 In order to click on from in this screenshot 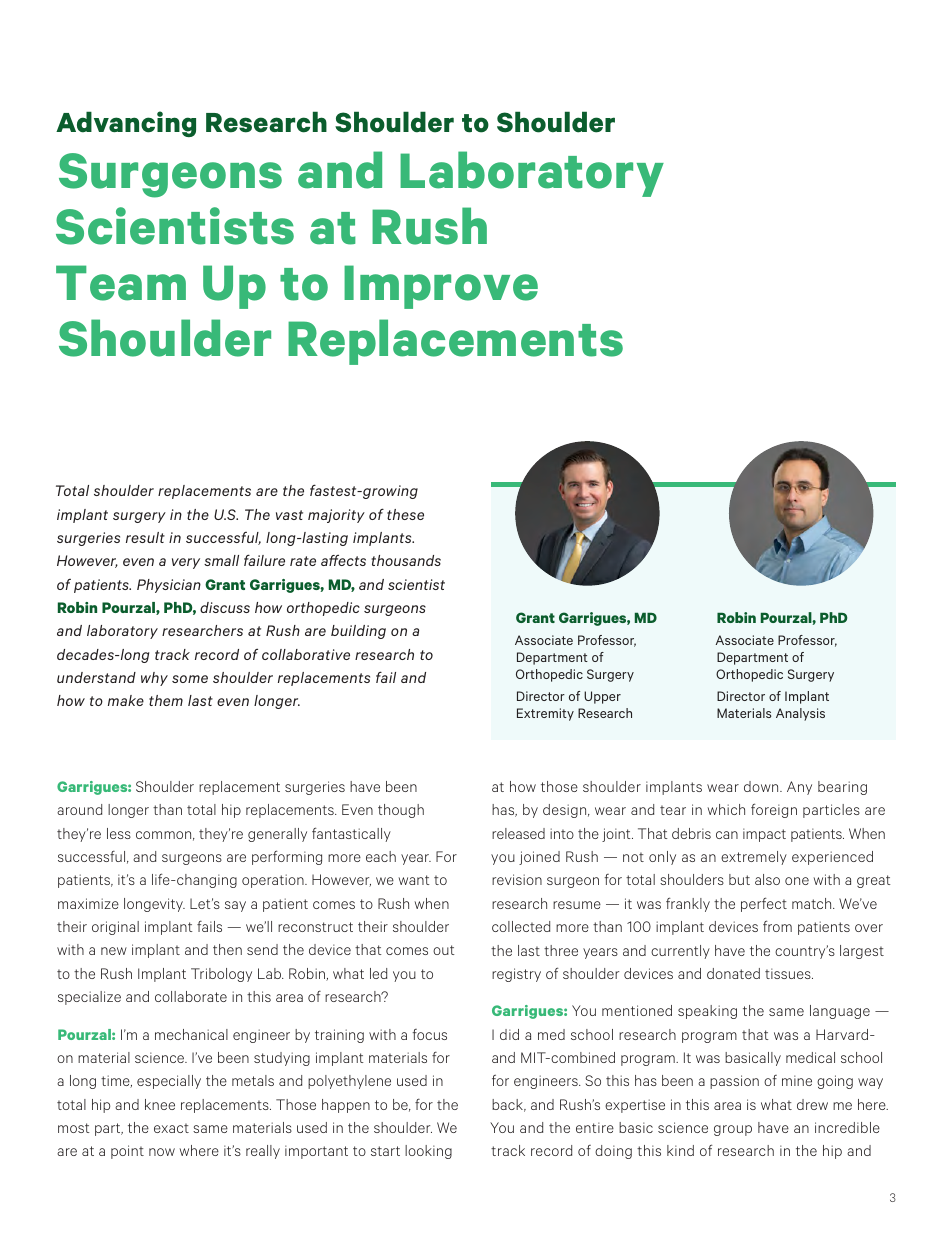, I will do `click(777, 926)`.
